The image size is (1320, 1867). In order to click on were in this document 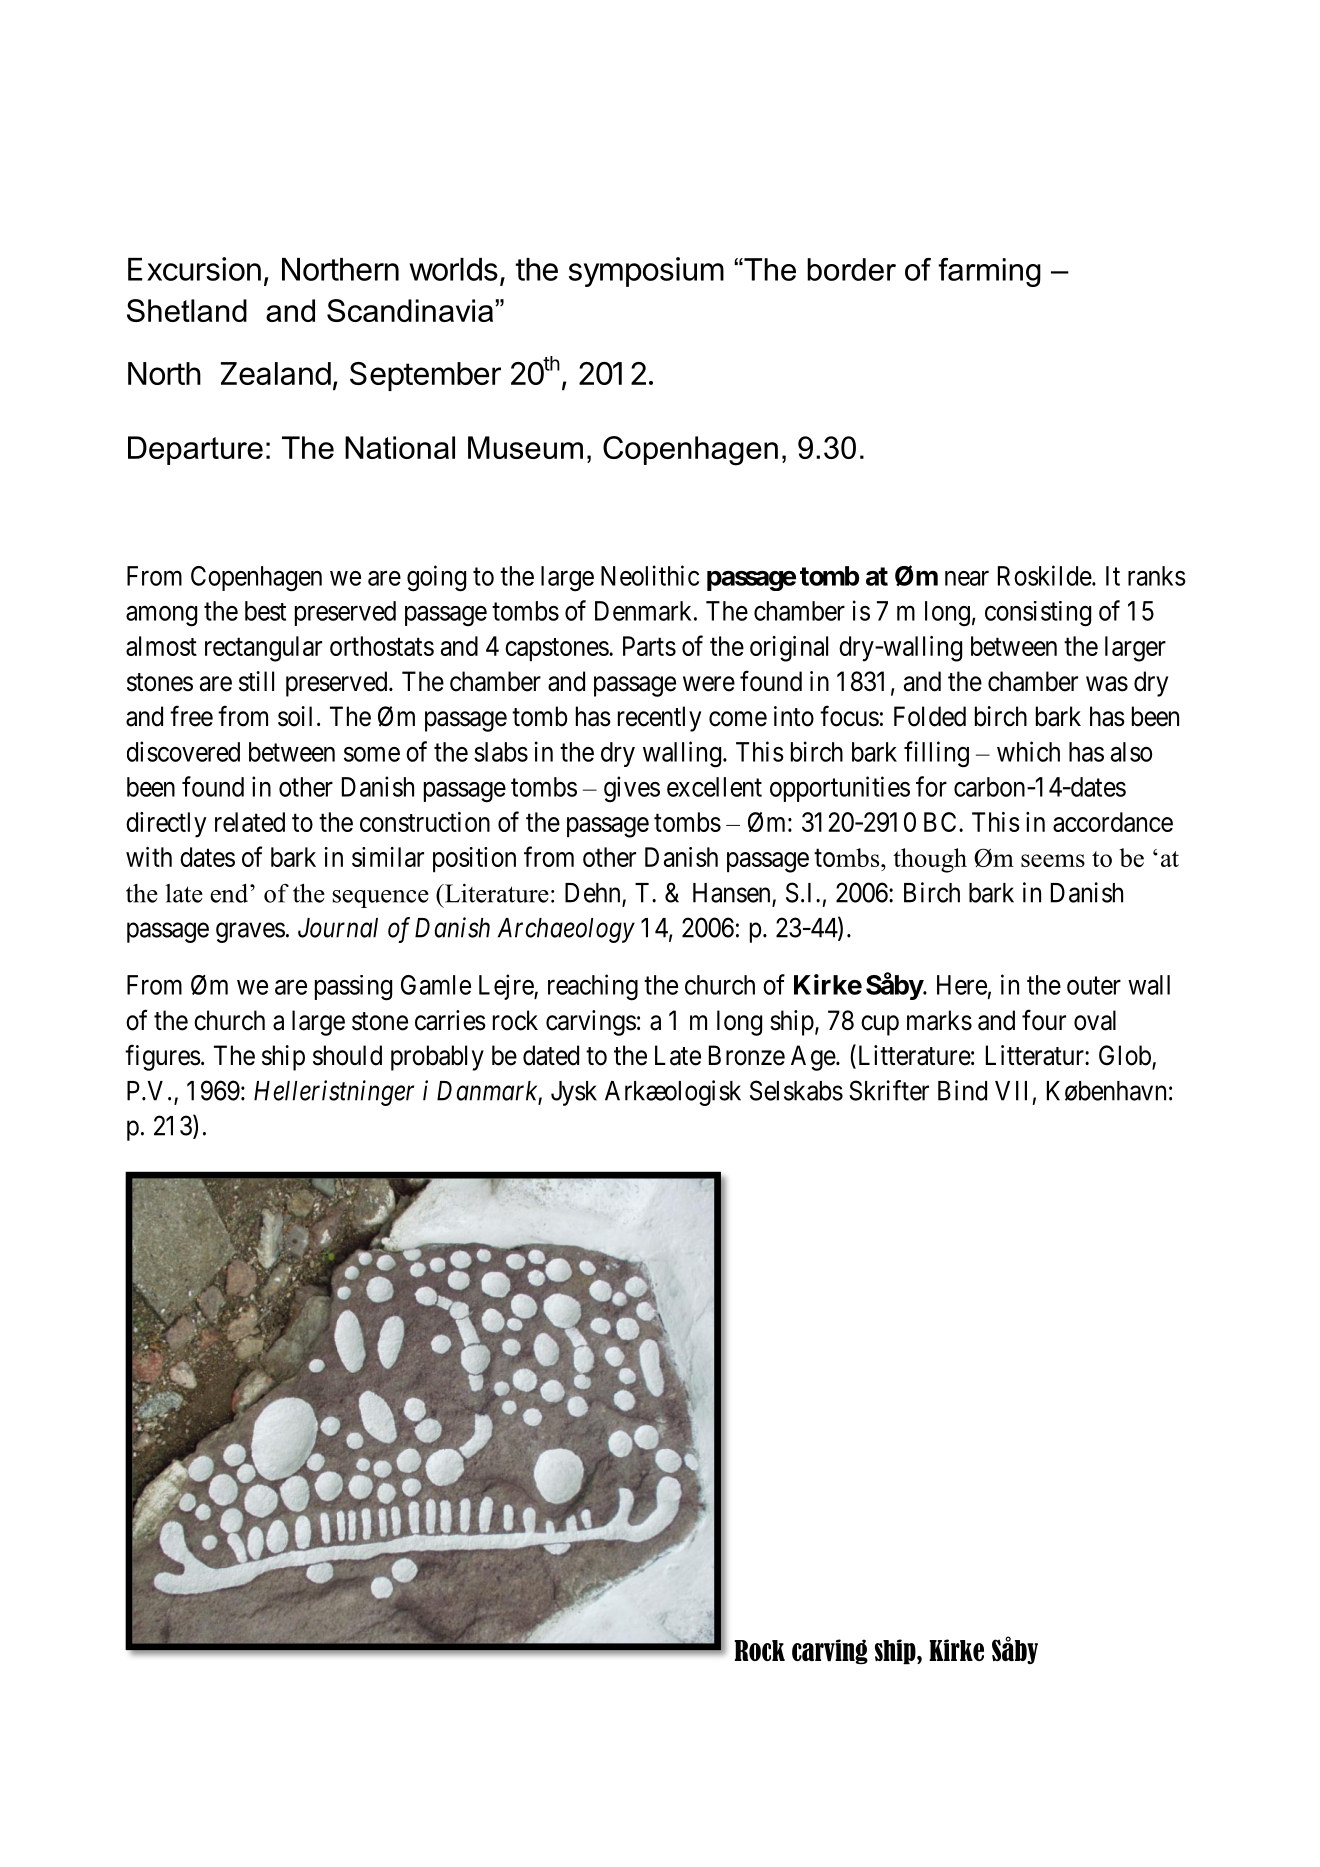, I will do `click(709, 684)`.
